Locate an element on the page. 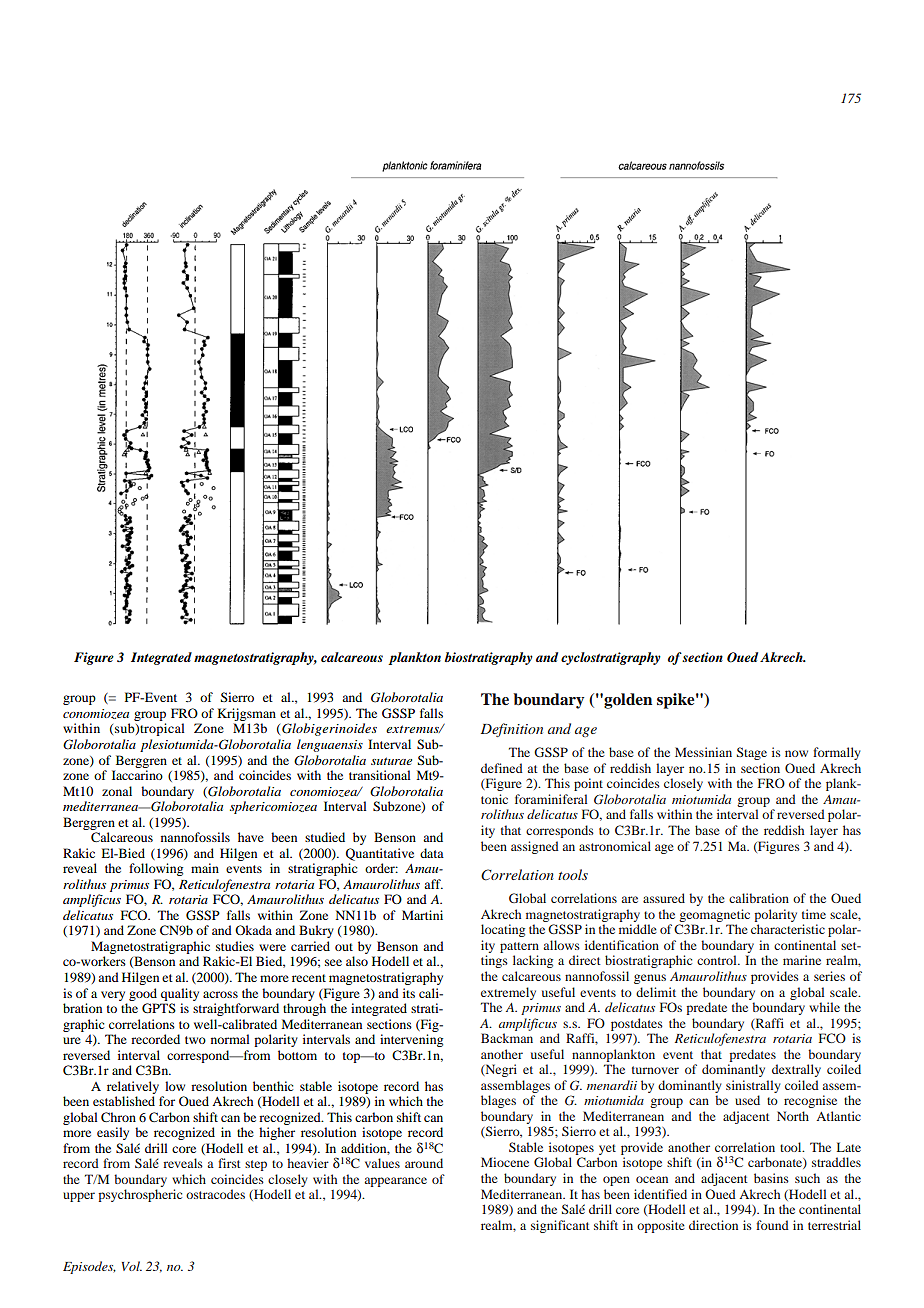 This page has width=924, height=1308. studies is located at coordinates (235, 946).
